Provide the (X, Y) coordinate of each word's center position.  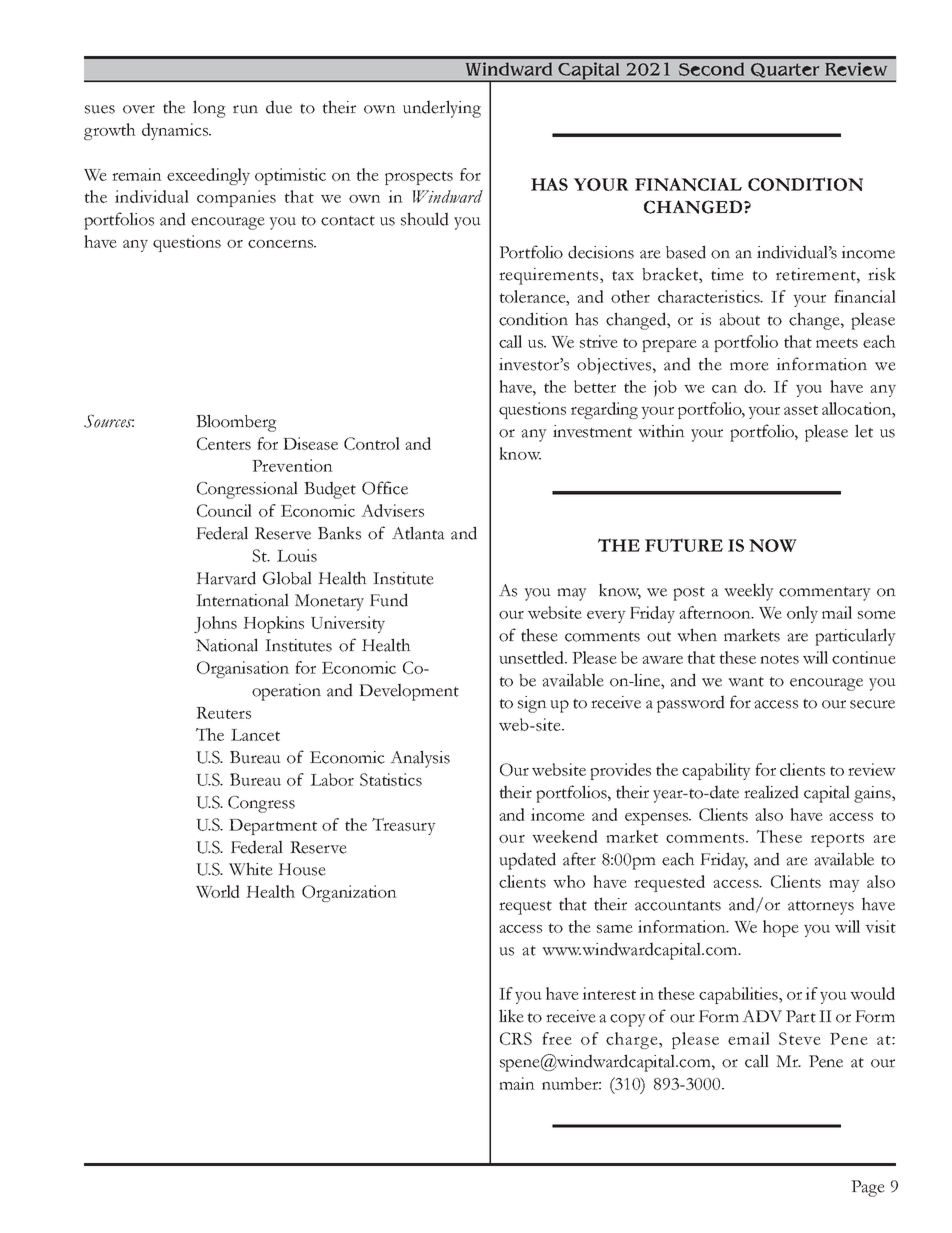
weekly (749, 592)
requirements (550, 276)
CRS (516, 1038)
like (511, 1016)
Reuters (223, 713)
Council (224, 510)
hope (781, 928)
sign (532, 704)
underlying (442, 109)
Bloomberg (236, 423)
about (739, 319)
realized (771, 792)
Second (711, 69)
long (209, 109)
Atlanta (418, 533)
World (218, 891)
